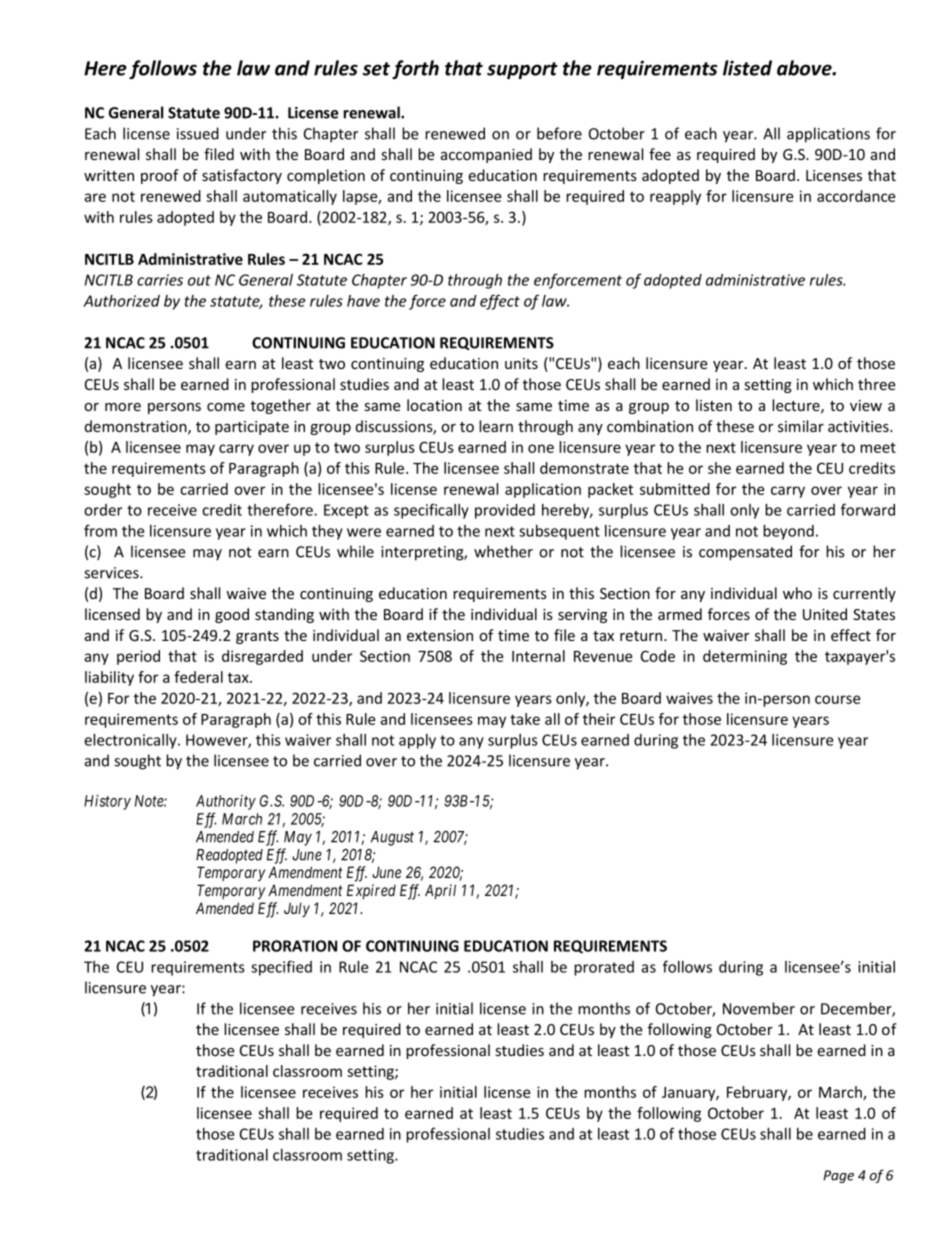 Image resolution: width=952 pixels, height=1233 pixels. I want to click on prorated, so click(604, 968).
